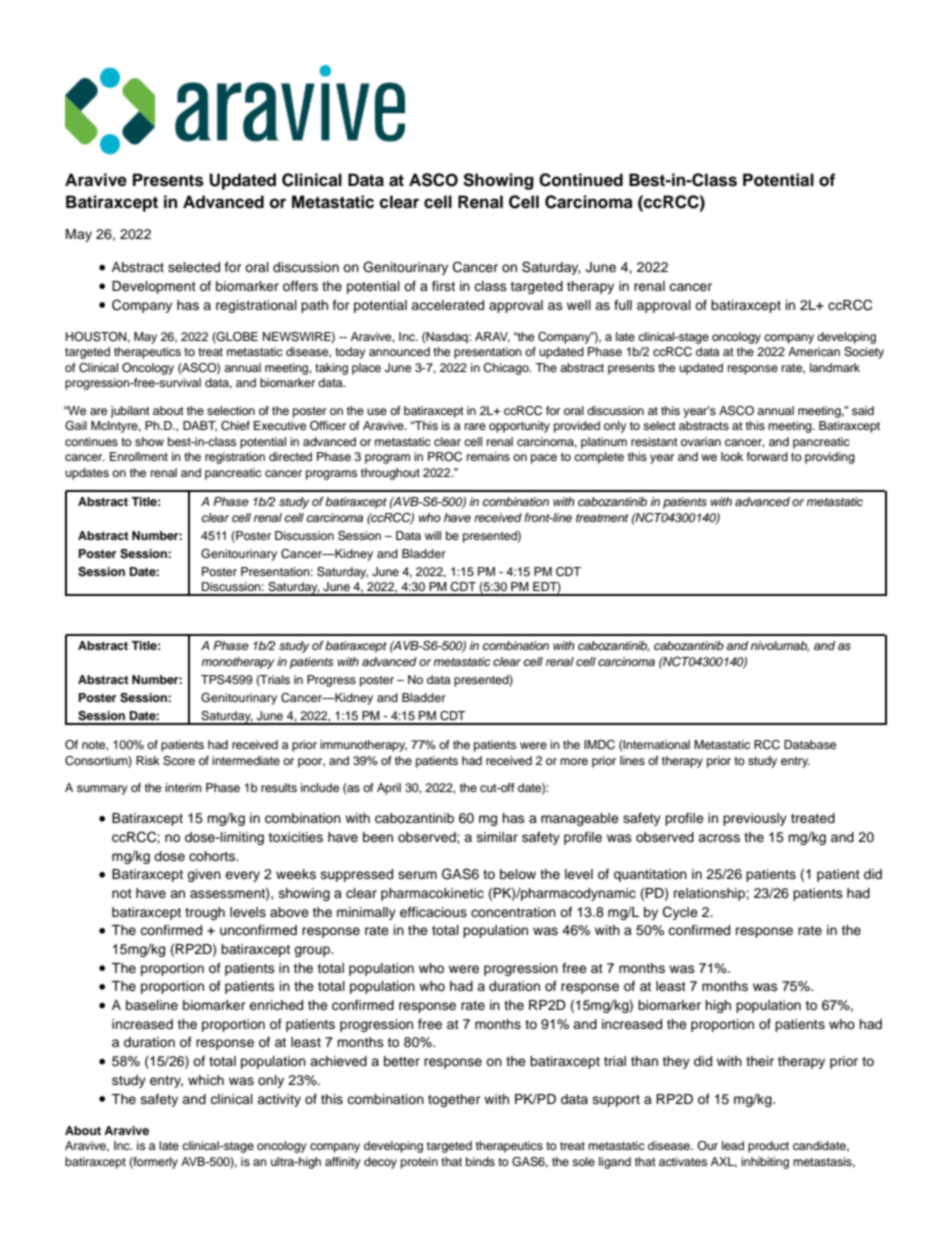 This screenshot has height=1233, width=952. What do you see at coordinates (154, 287) in the screenshot?
I see `Development` at bounding box center [154, 287].
